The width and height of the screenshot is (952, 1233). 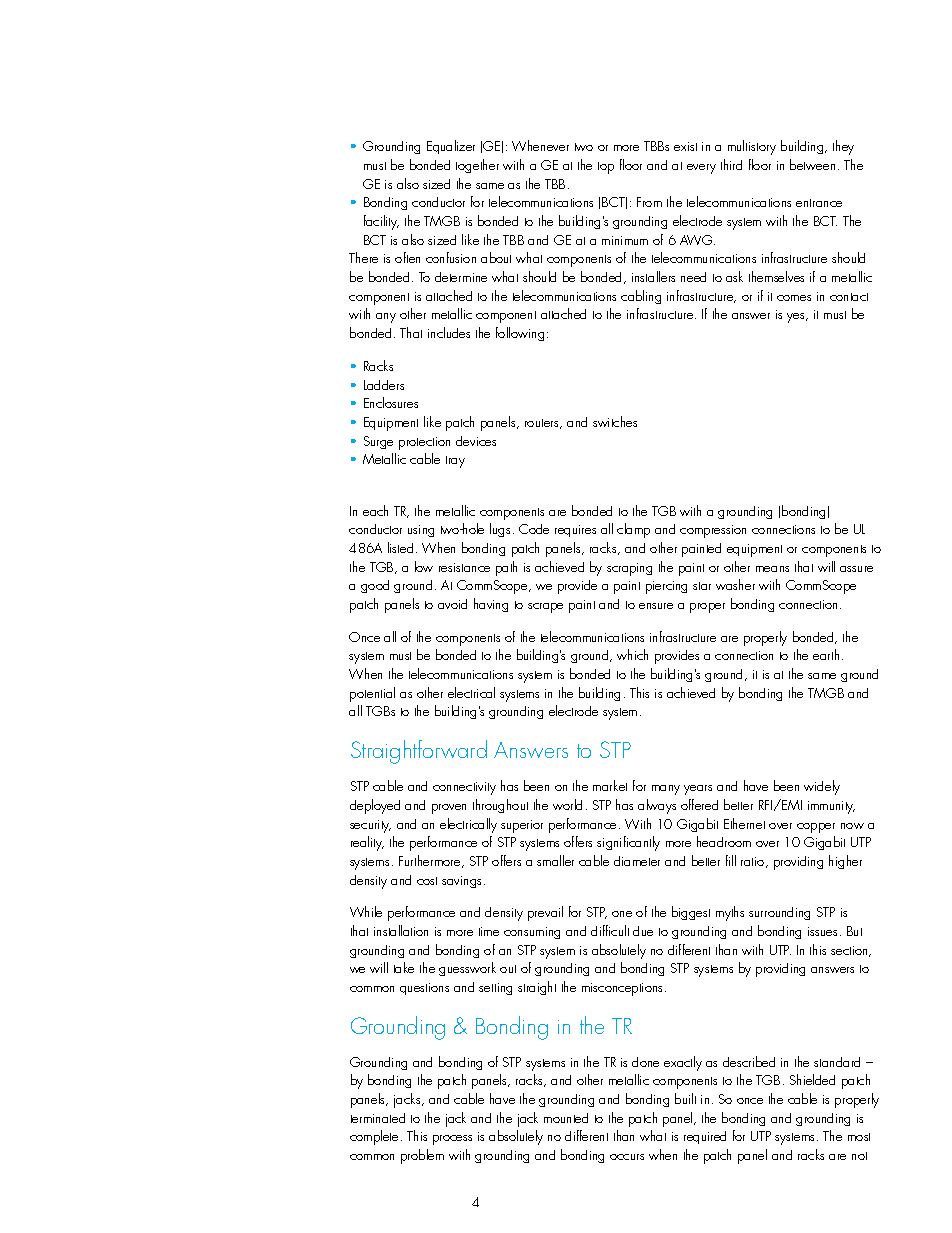 What do you see at coordinates (451, 147) in the screenshot?
I see `Equalizer` at bounding box center [451, 147].
